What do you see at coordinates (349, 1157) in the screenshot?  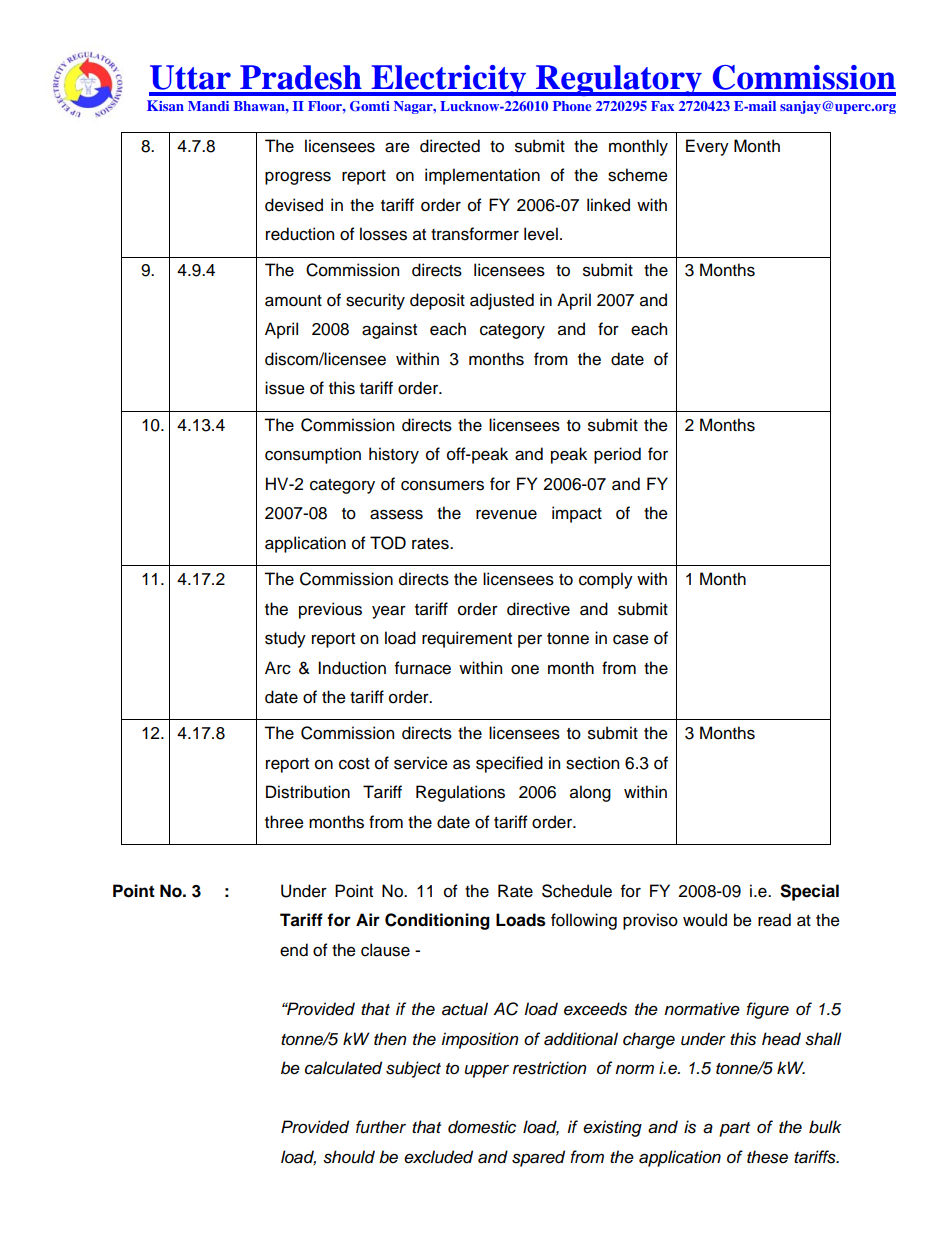 I see `should` at bounding box center [349, 1157].
